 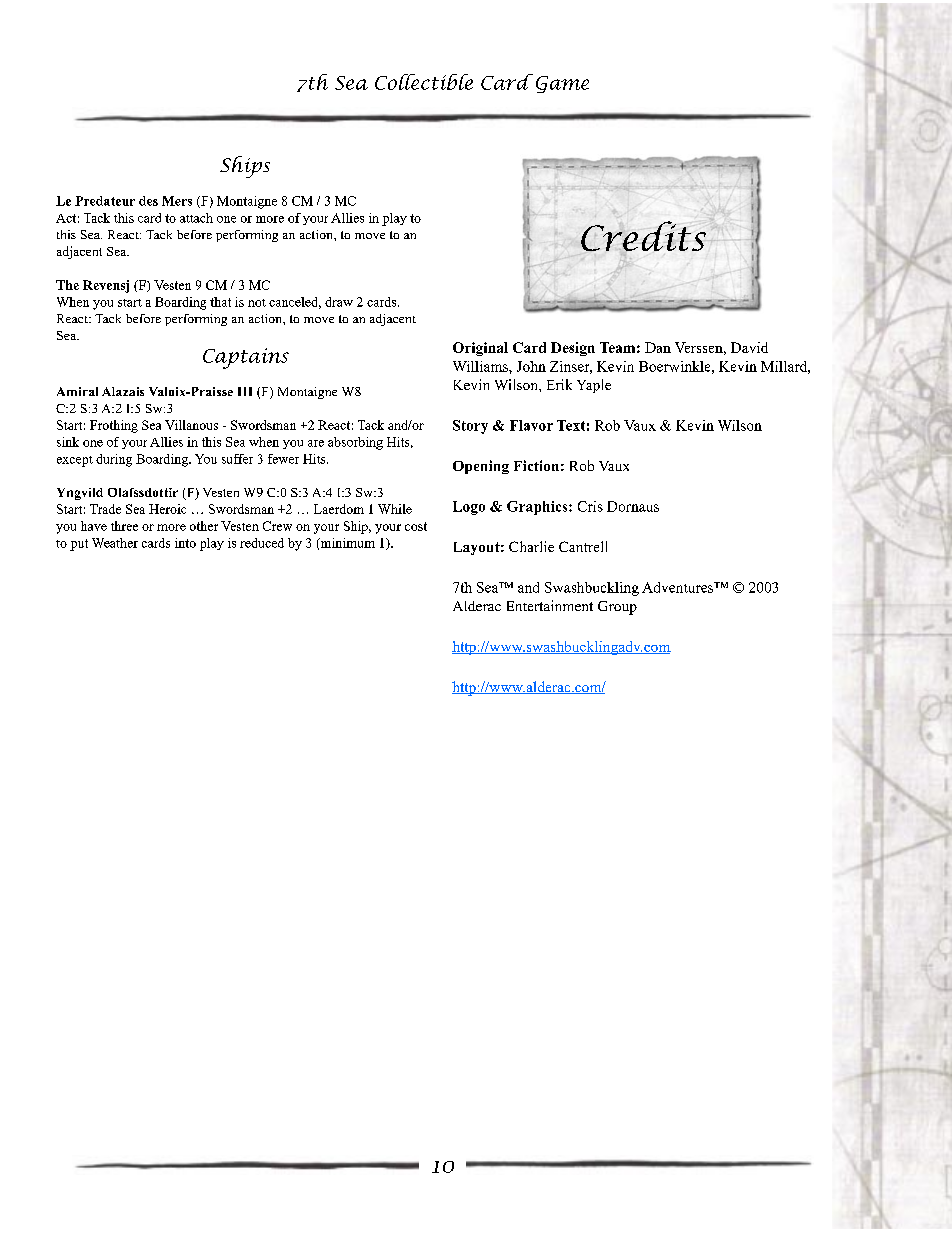 I want to click on Original, so click(x=480, y=349).
